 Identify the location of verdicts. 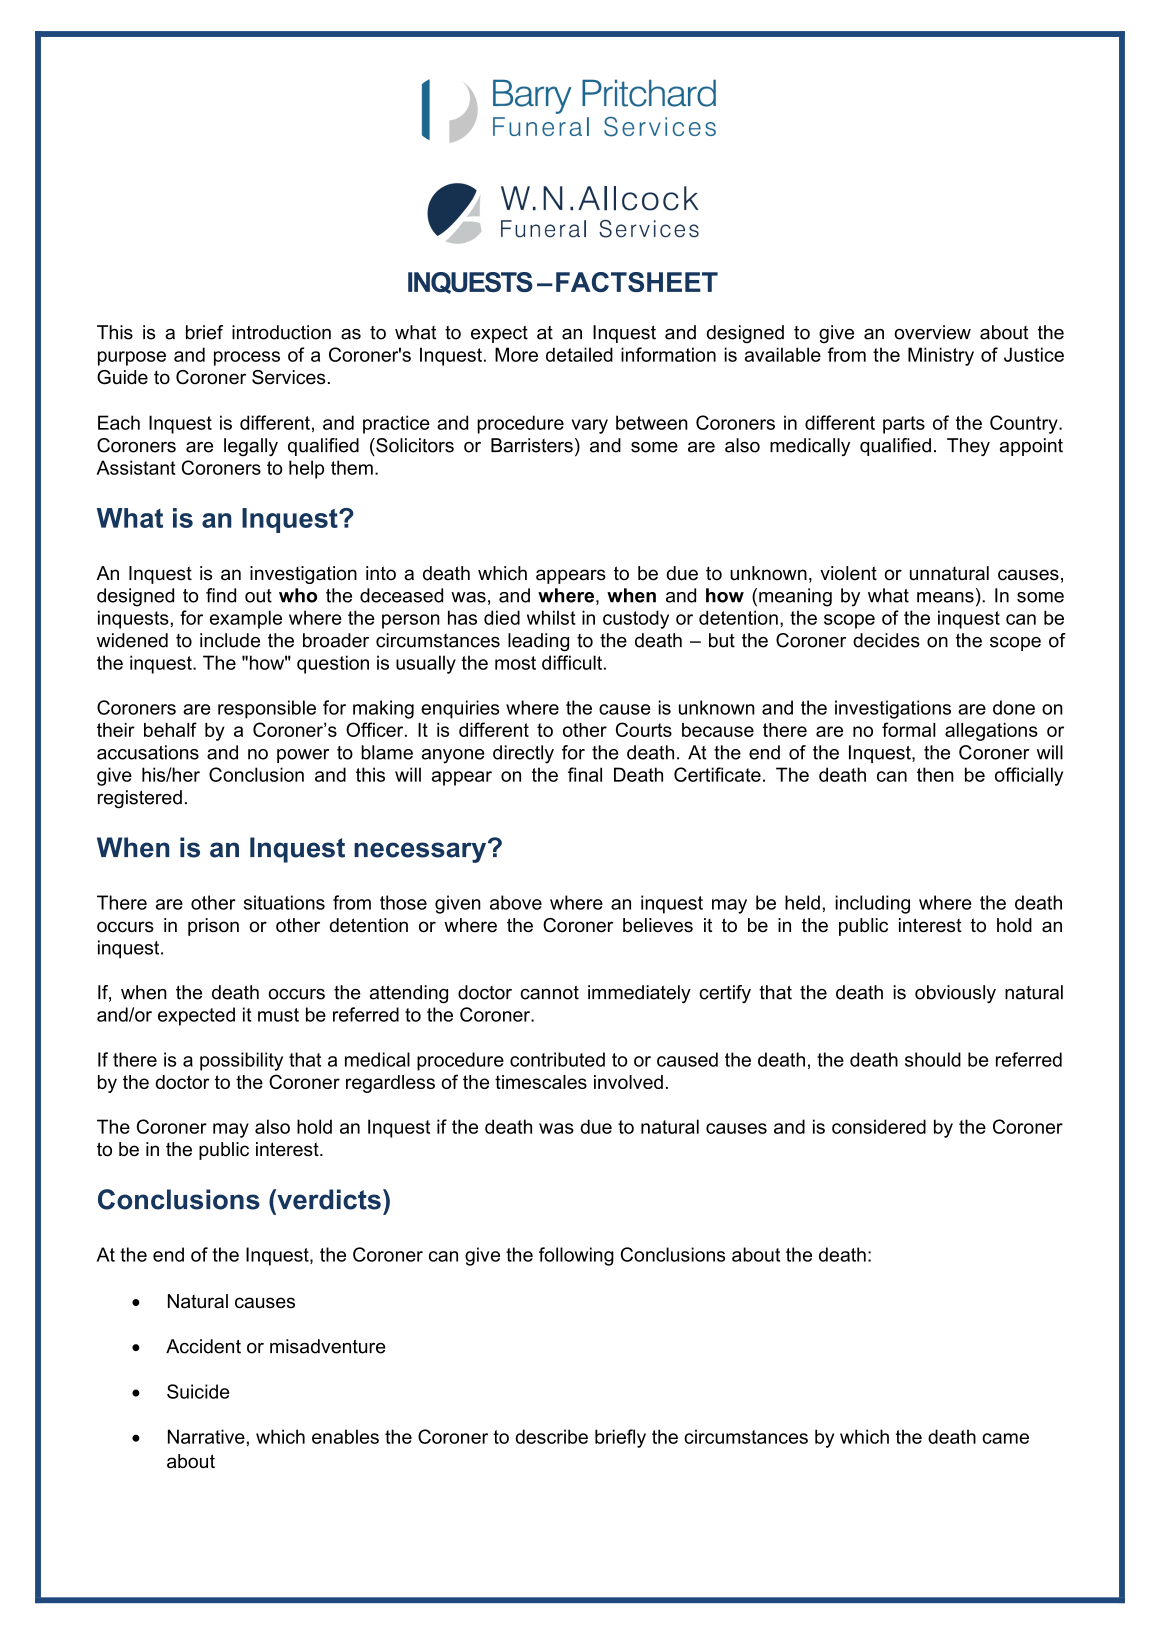
(328, 1199).
